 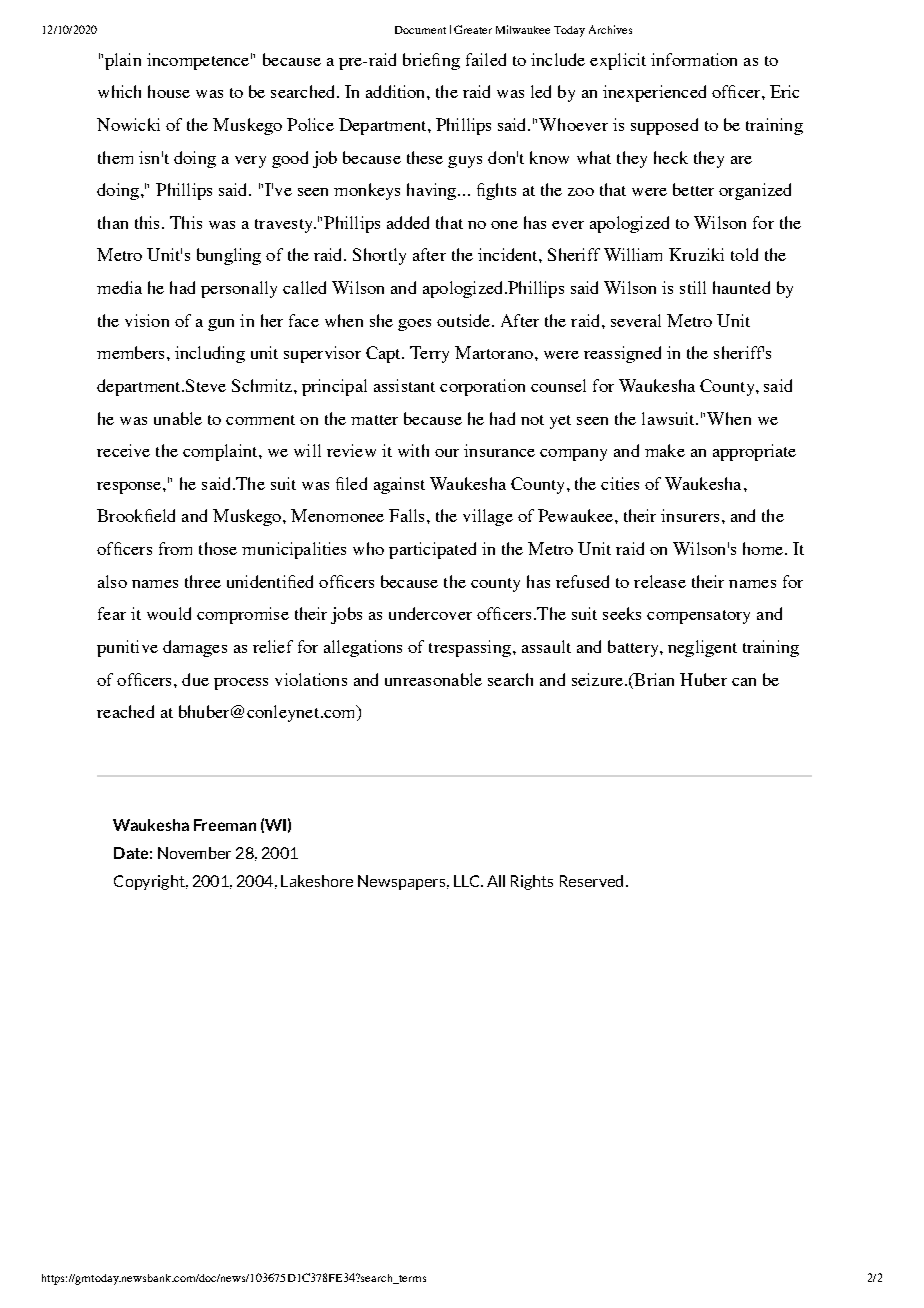 What do you see at coordinates (203, 581) in the screenshot?
I see `three` at bounding box center [203, 581].
